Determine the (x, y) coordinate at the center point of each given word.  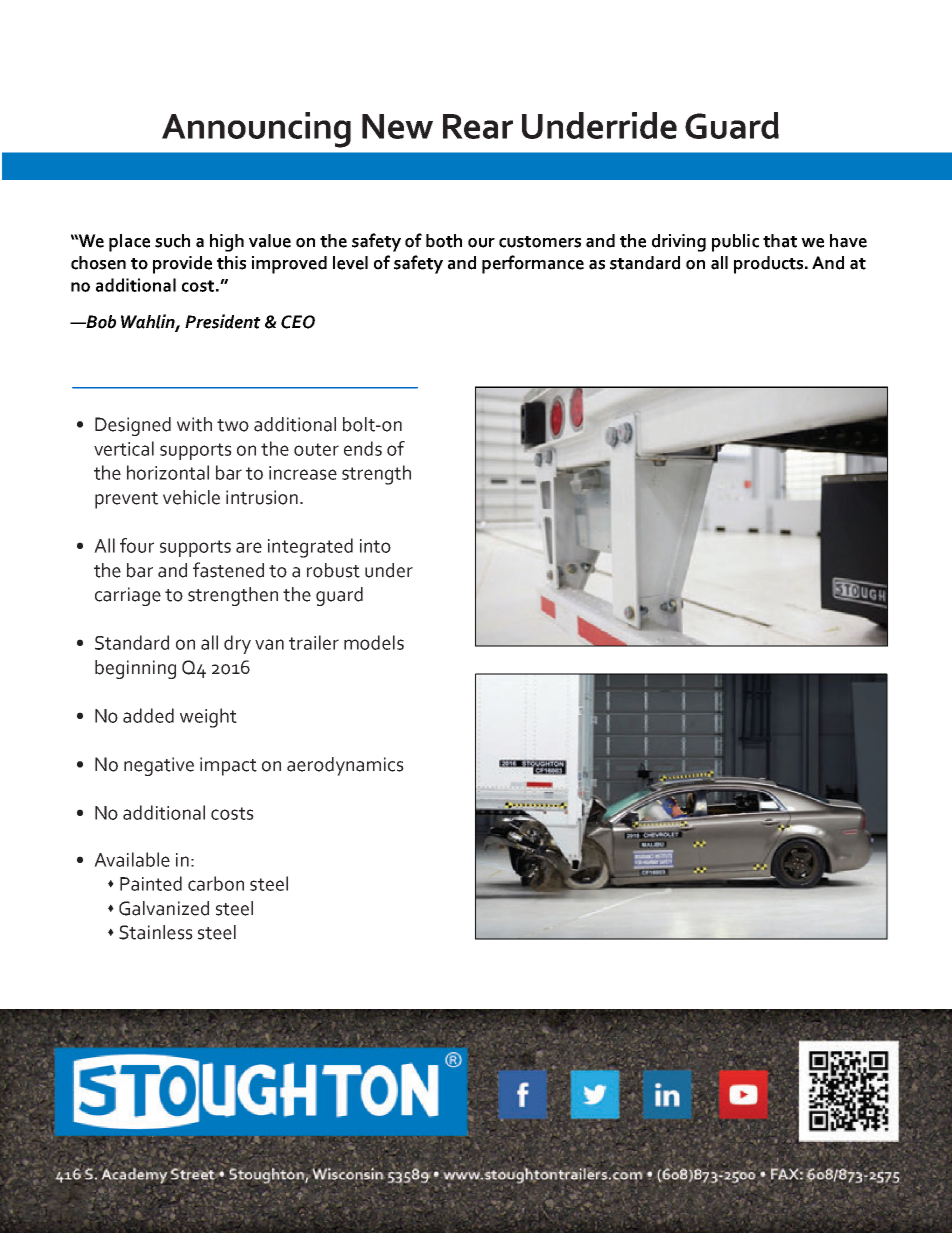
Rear (478, 126)
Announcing (256, 130)
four (137, 545)
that (780, 241)
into (375, 546)
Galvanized (164, 908)
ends (363, 448)
